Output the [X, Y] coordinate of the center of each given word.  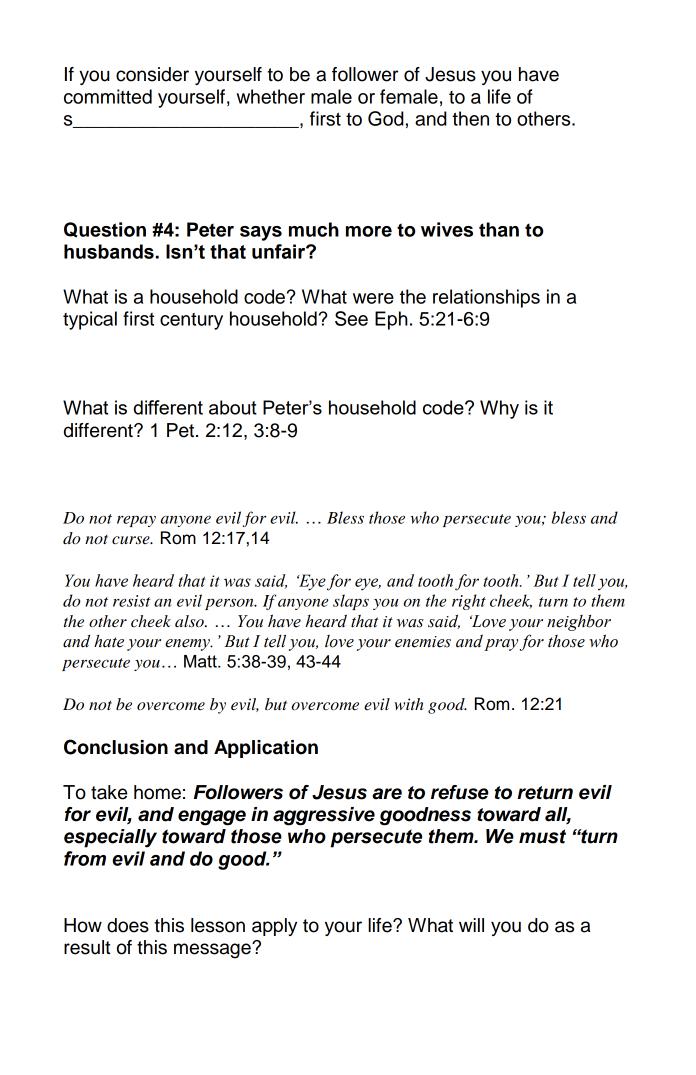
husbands [109, 251]
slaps [351, 602]
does [128, 925]
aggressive [324, 816]
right [469, 602]
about [233, 407]
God [386, 118]
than [499, 229]
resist [131, 601]
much [314, 229]
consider [152, 74]
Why [499, 409]
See [351, 318]
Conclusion [116, 747]
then [470, 118]
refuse [459, 792]
